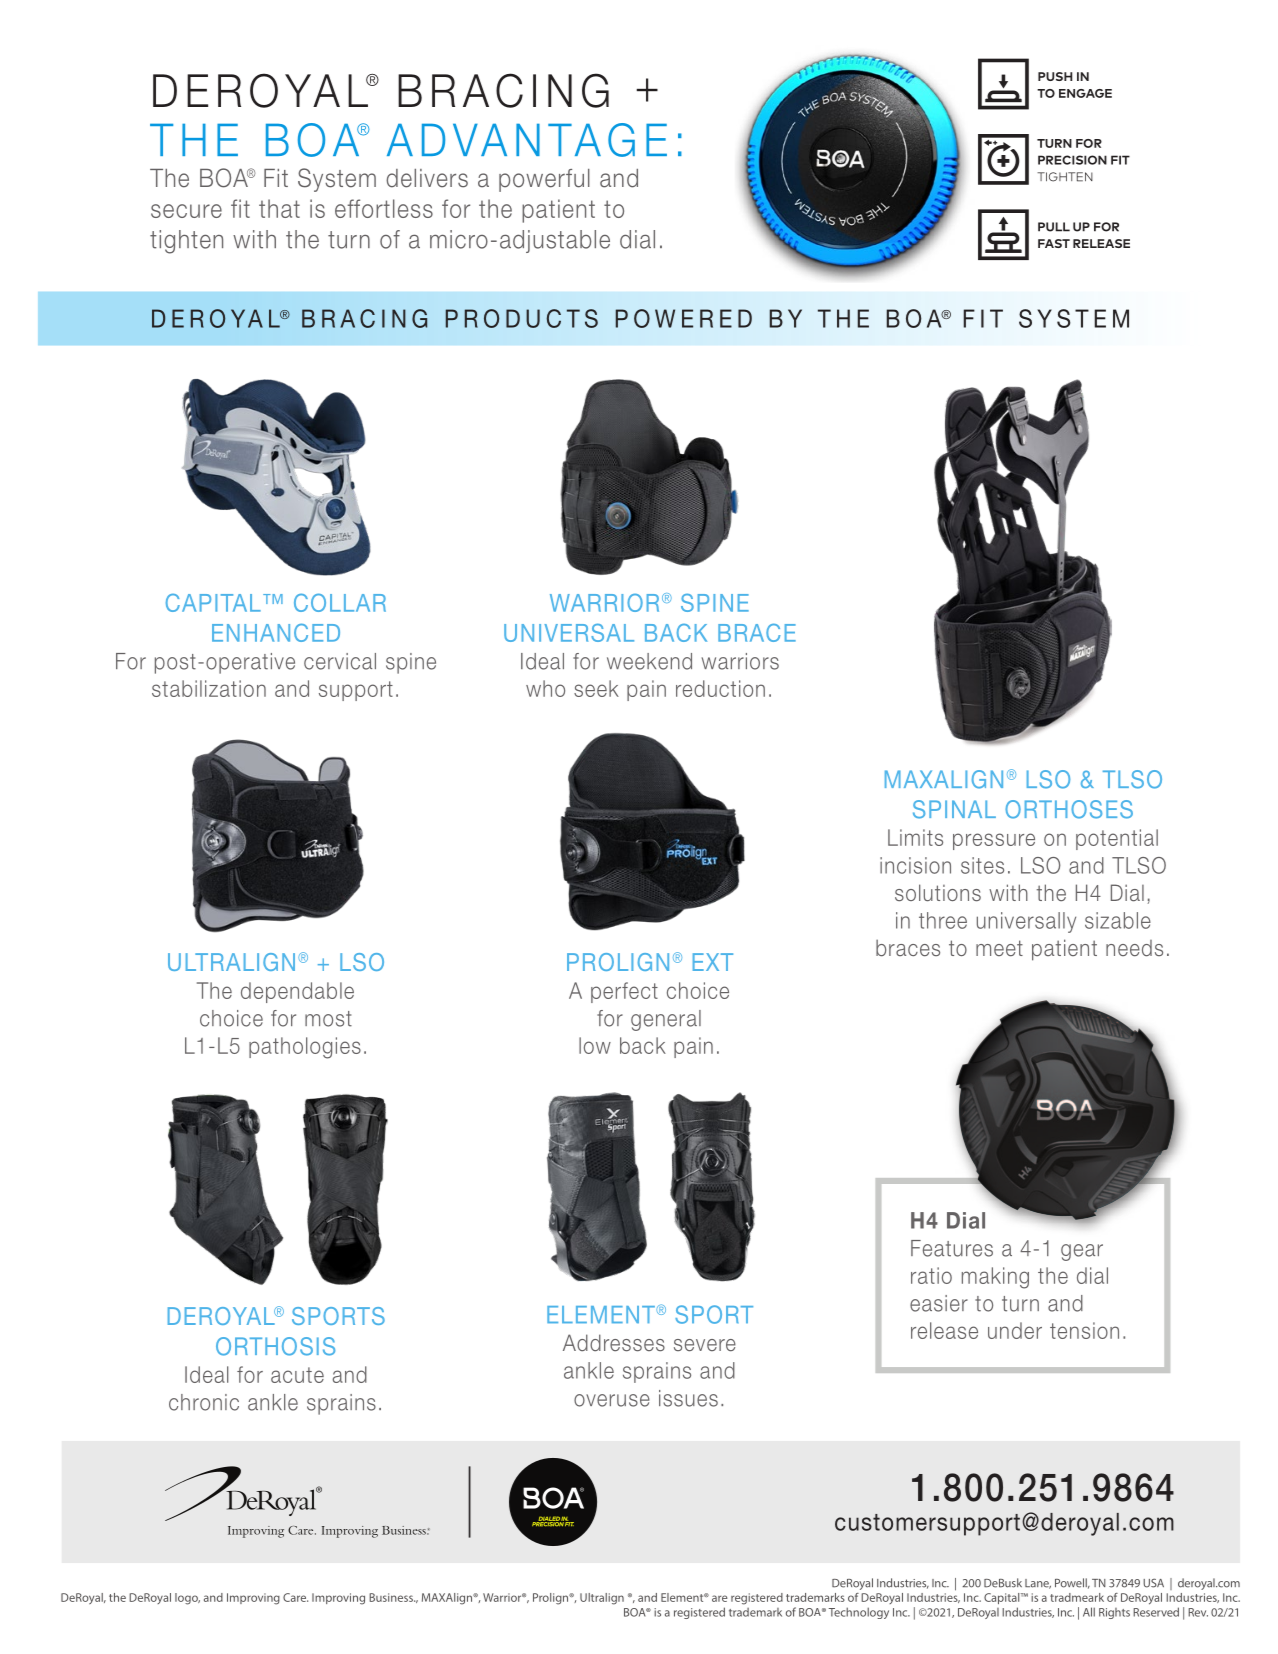 This document has width=1278, height=1654. Describe the element at coordinates (544, 180) in the document. I see `powerful` at that location.
